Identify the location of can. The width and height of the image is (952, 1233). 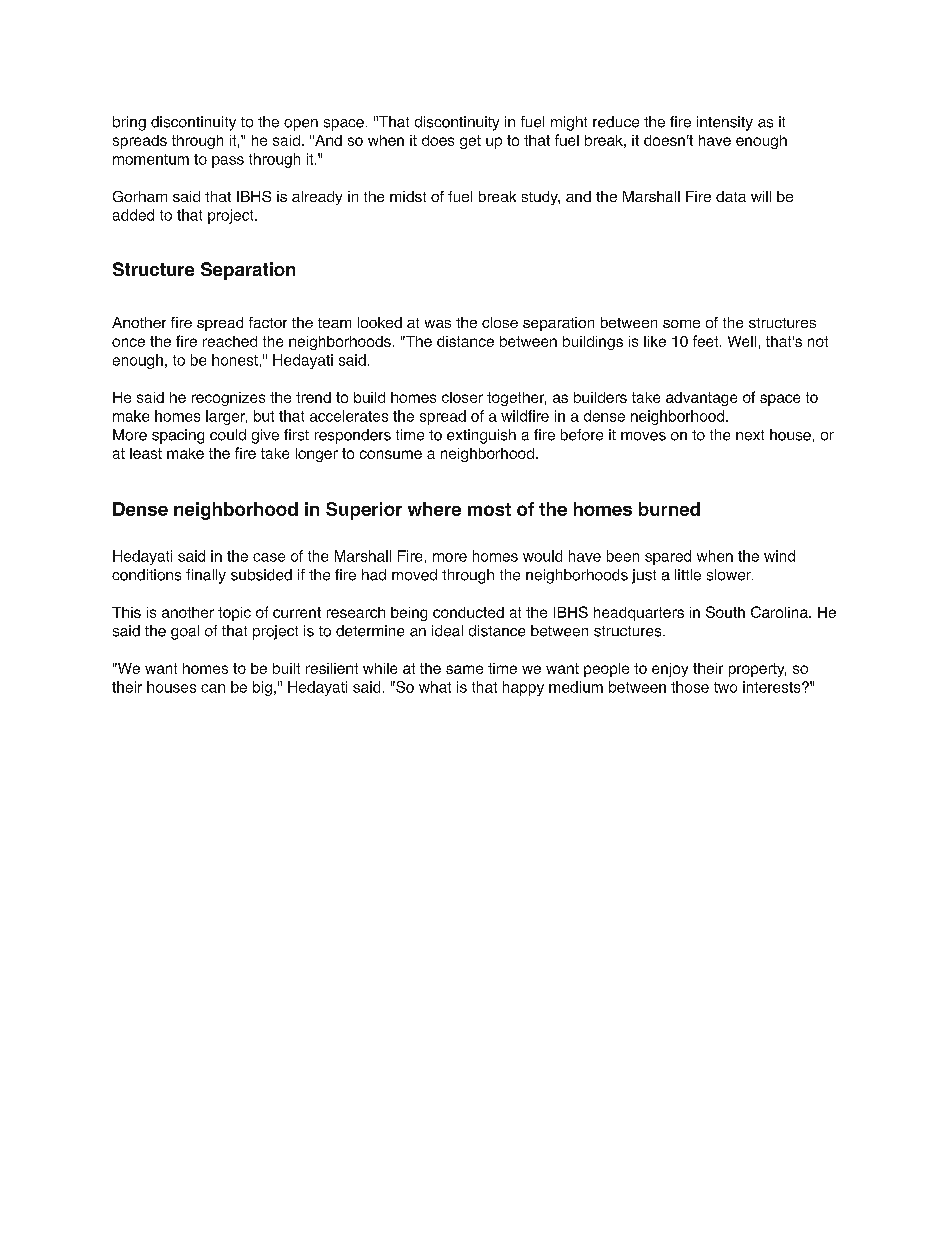
(213, 688).
